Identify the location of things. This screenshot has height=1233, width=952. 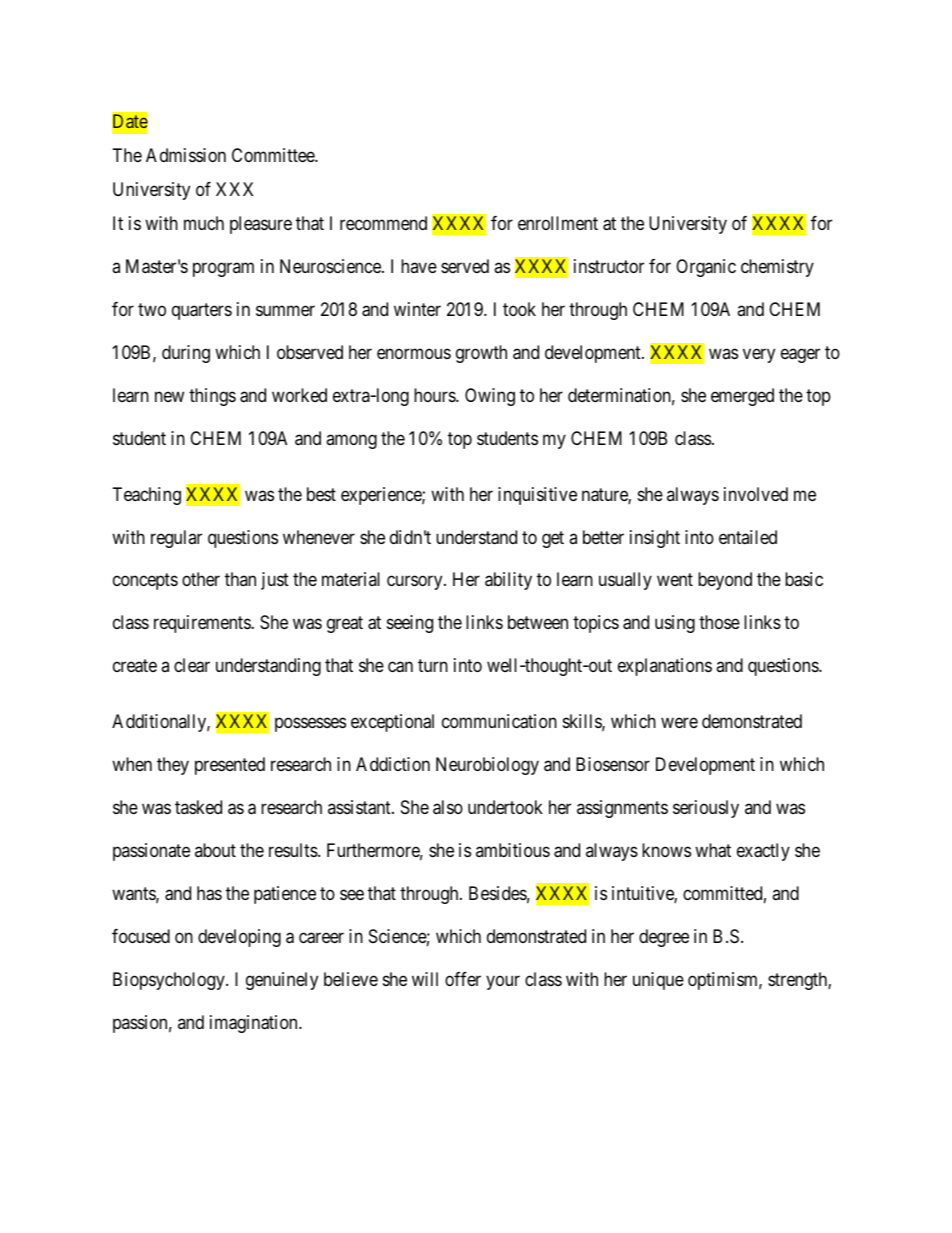
(212, 397).
